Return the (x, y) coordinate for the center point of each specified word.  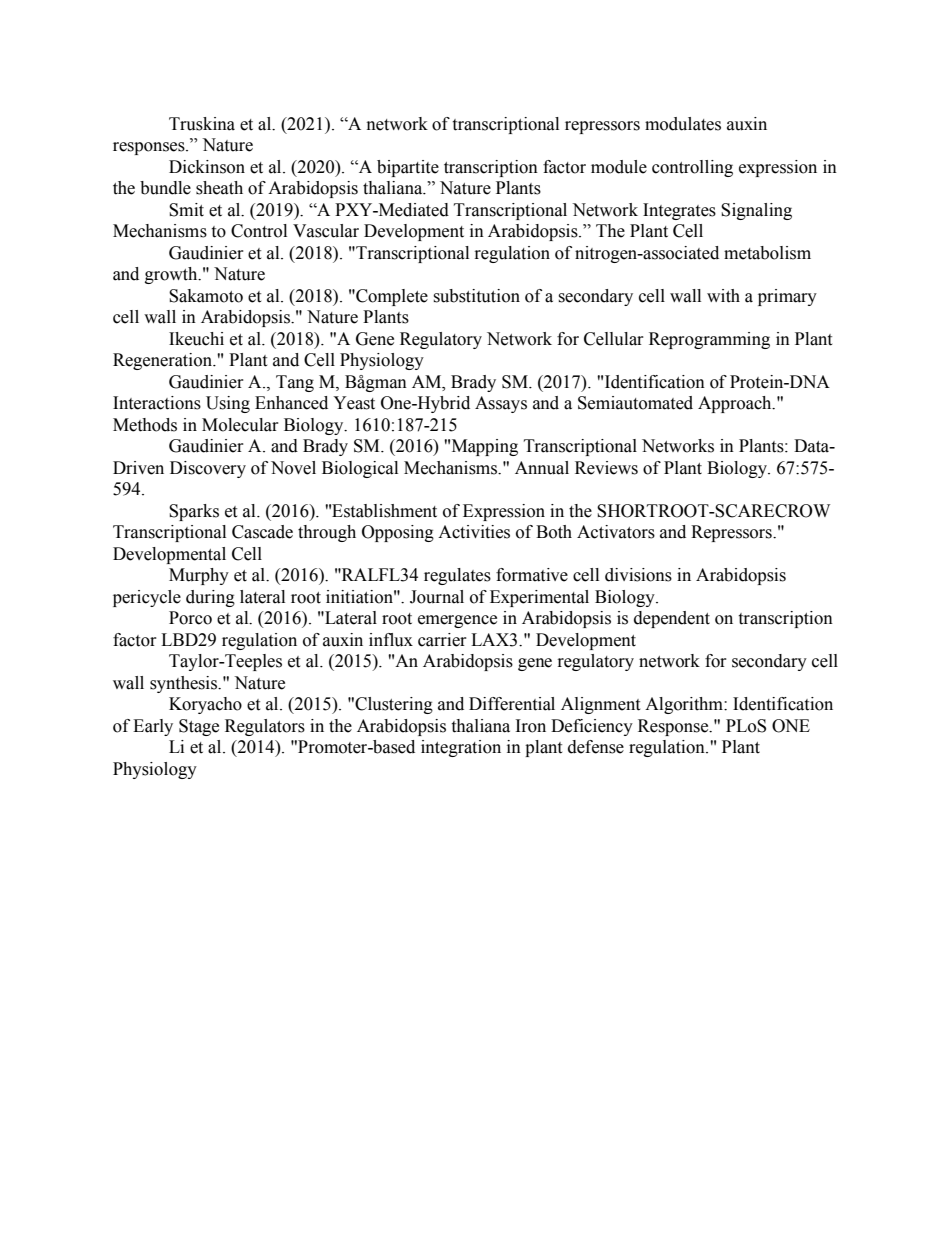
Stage (199, 727)
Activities (474, 532)
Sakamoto (206, 296)
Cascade (262, 532)
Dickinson (207, 167)
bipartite (408, 168)
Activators (616, 532)
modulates (683, 124)
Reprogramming (709, 340)
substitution (476, 296)
